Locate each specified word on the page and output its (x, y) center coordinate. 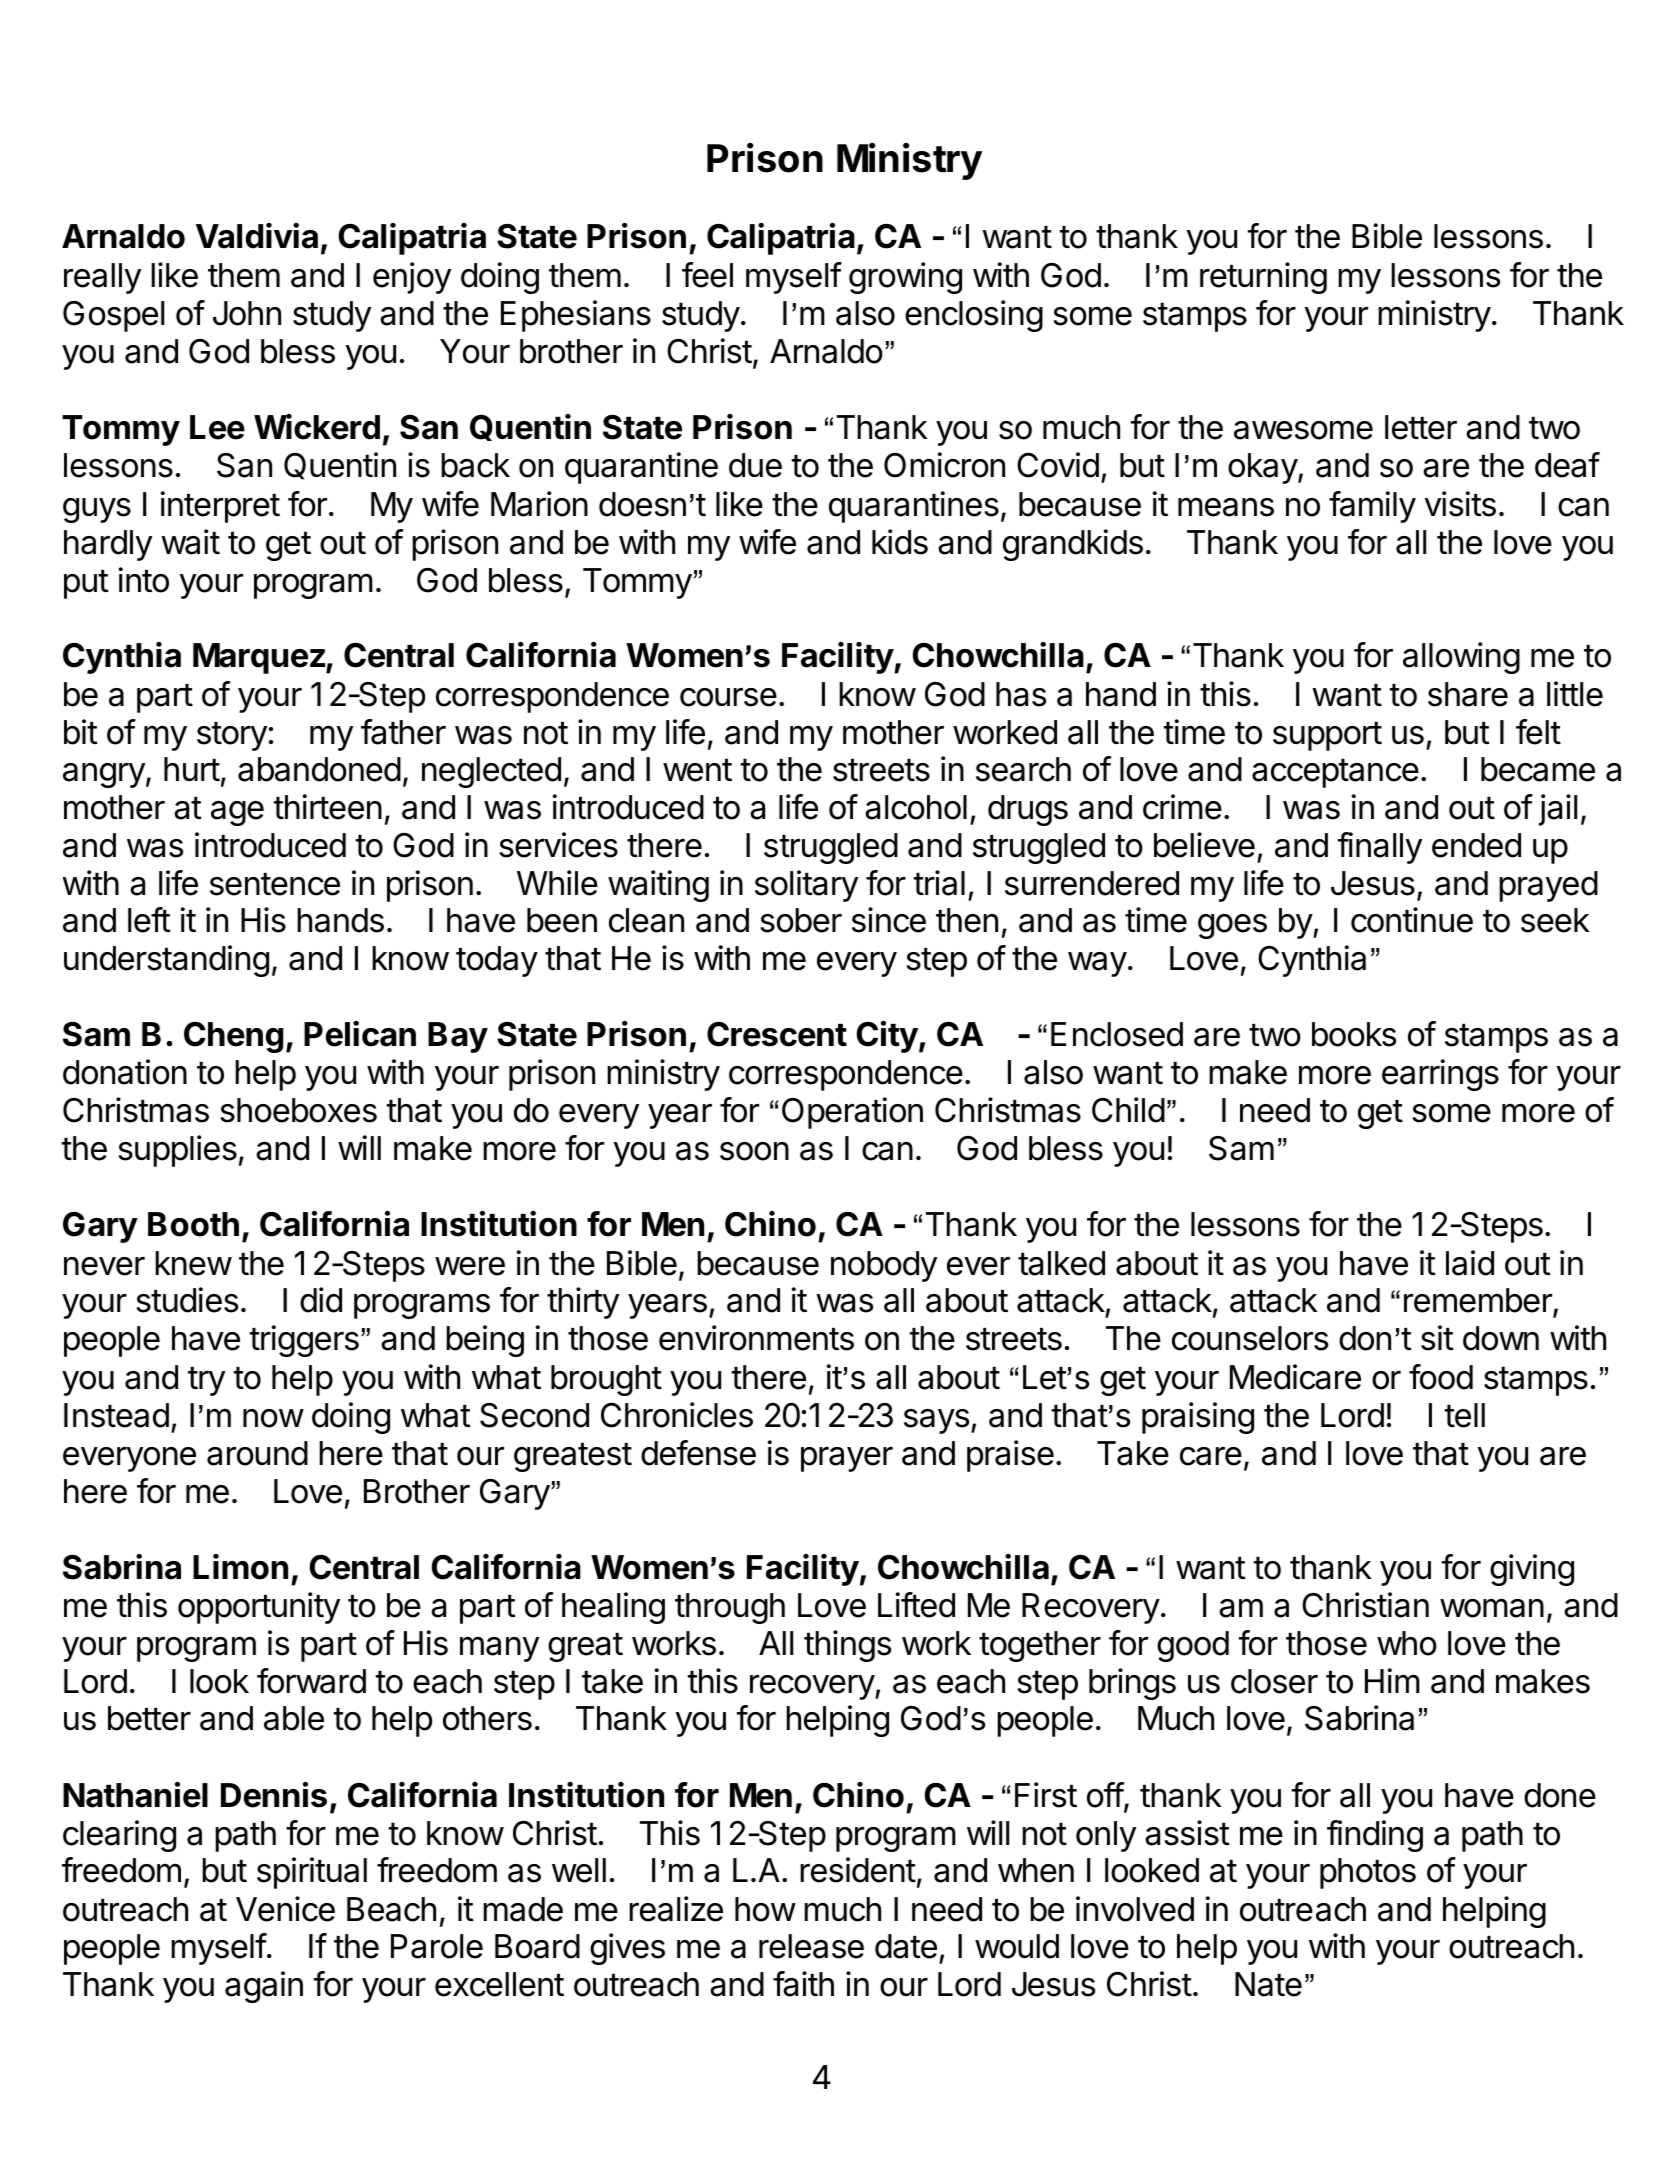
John (247, 313)
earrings (1440, 1075)
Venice (285, 1909)
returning (1263, 278)
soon (754, 1151)
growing (905, 278)
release (811, 1946)
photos (1368, 1873)
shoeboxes (298, 1110)
